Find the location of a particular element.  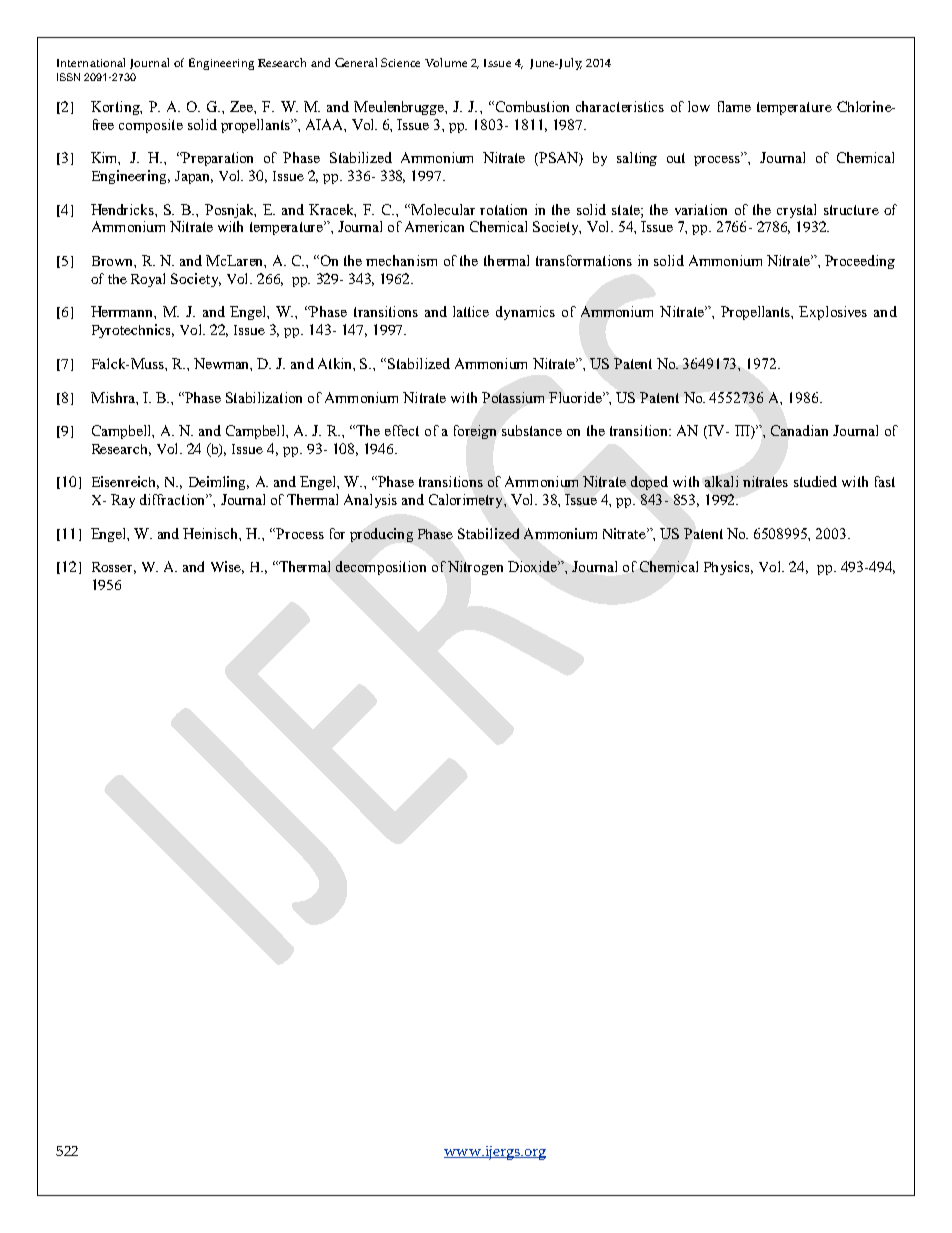

Mishra is located at coordinates (114, 397).
